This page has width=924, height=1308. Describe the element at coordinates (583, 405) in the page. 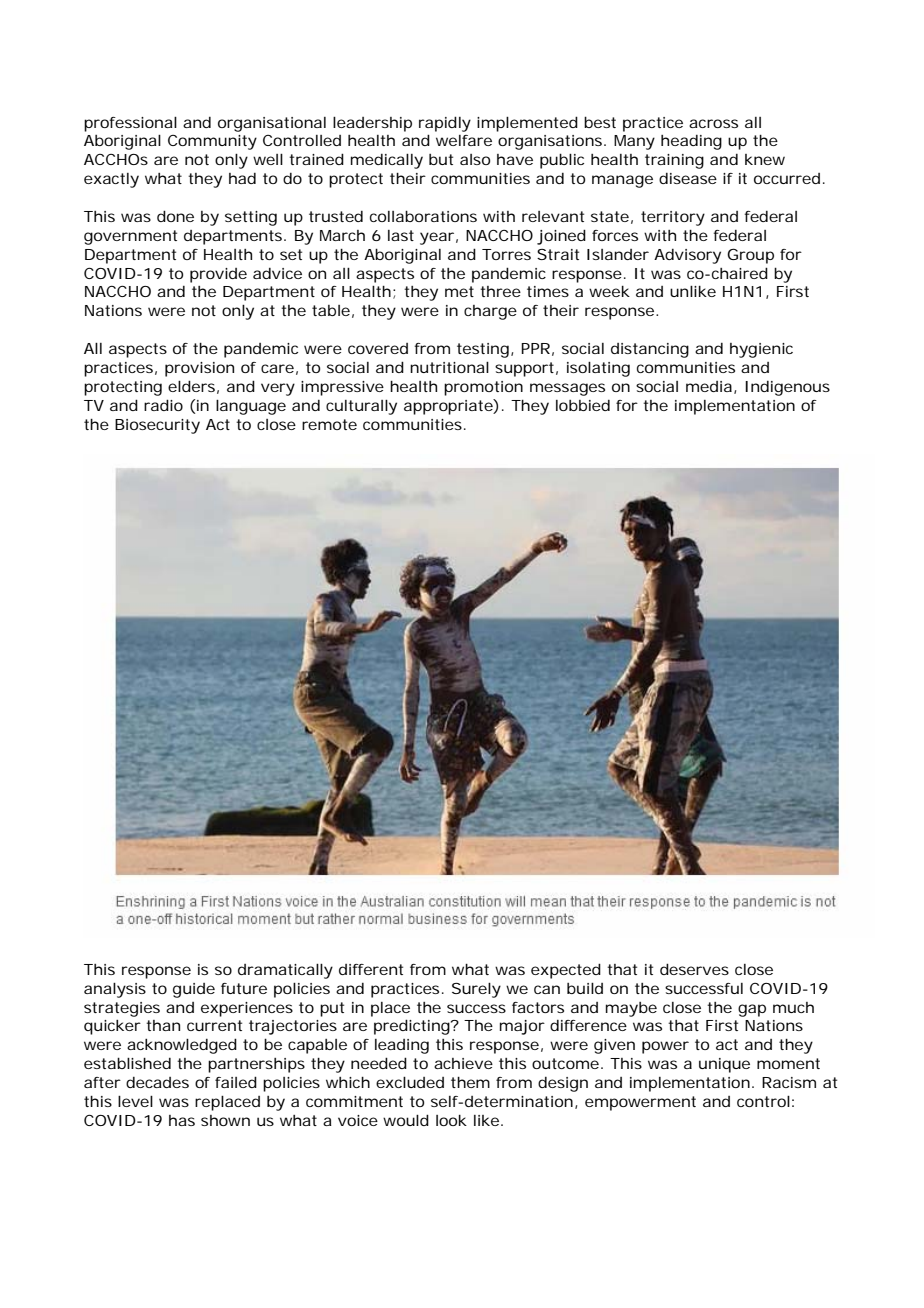

I see `lobbied` at that location.
